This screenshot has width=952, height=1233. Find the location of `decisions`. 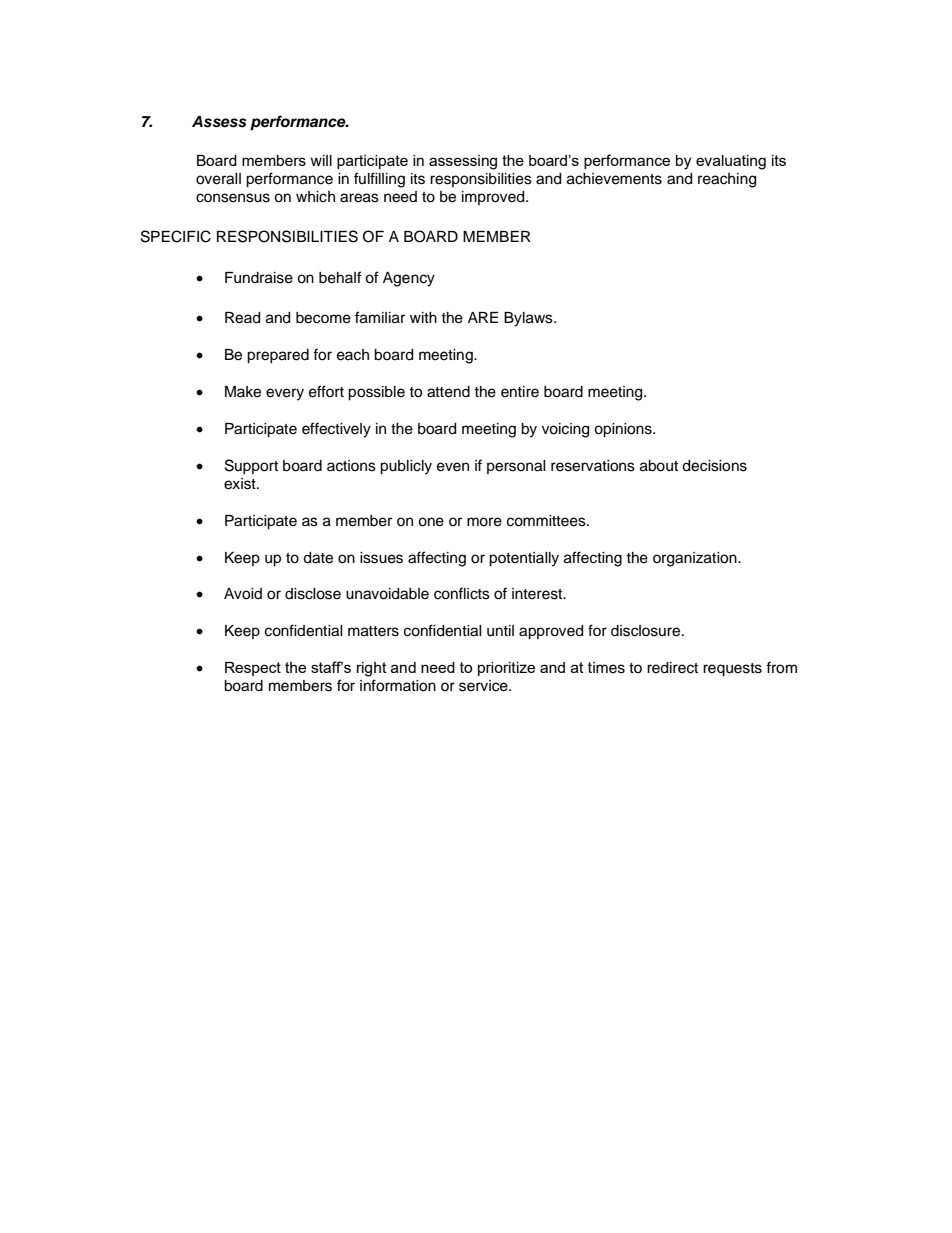

decisions is located at coordinates (714, 466).
